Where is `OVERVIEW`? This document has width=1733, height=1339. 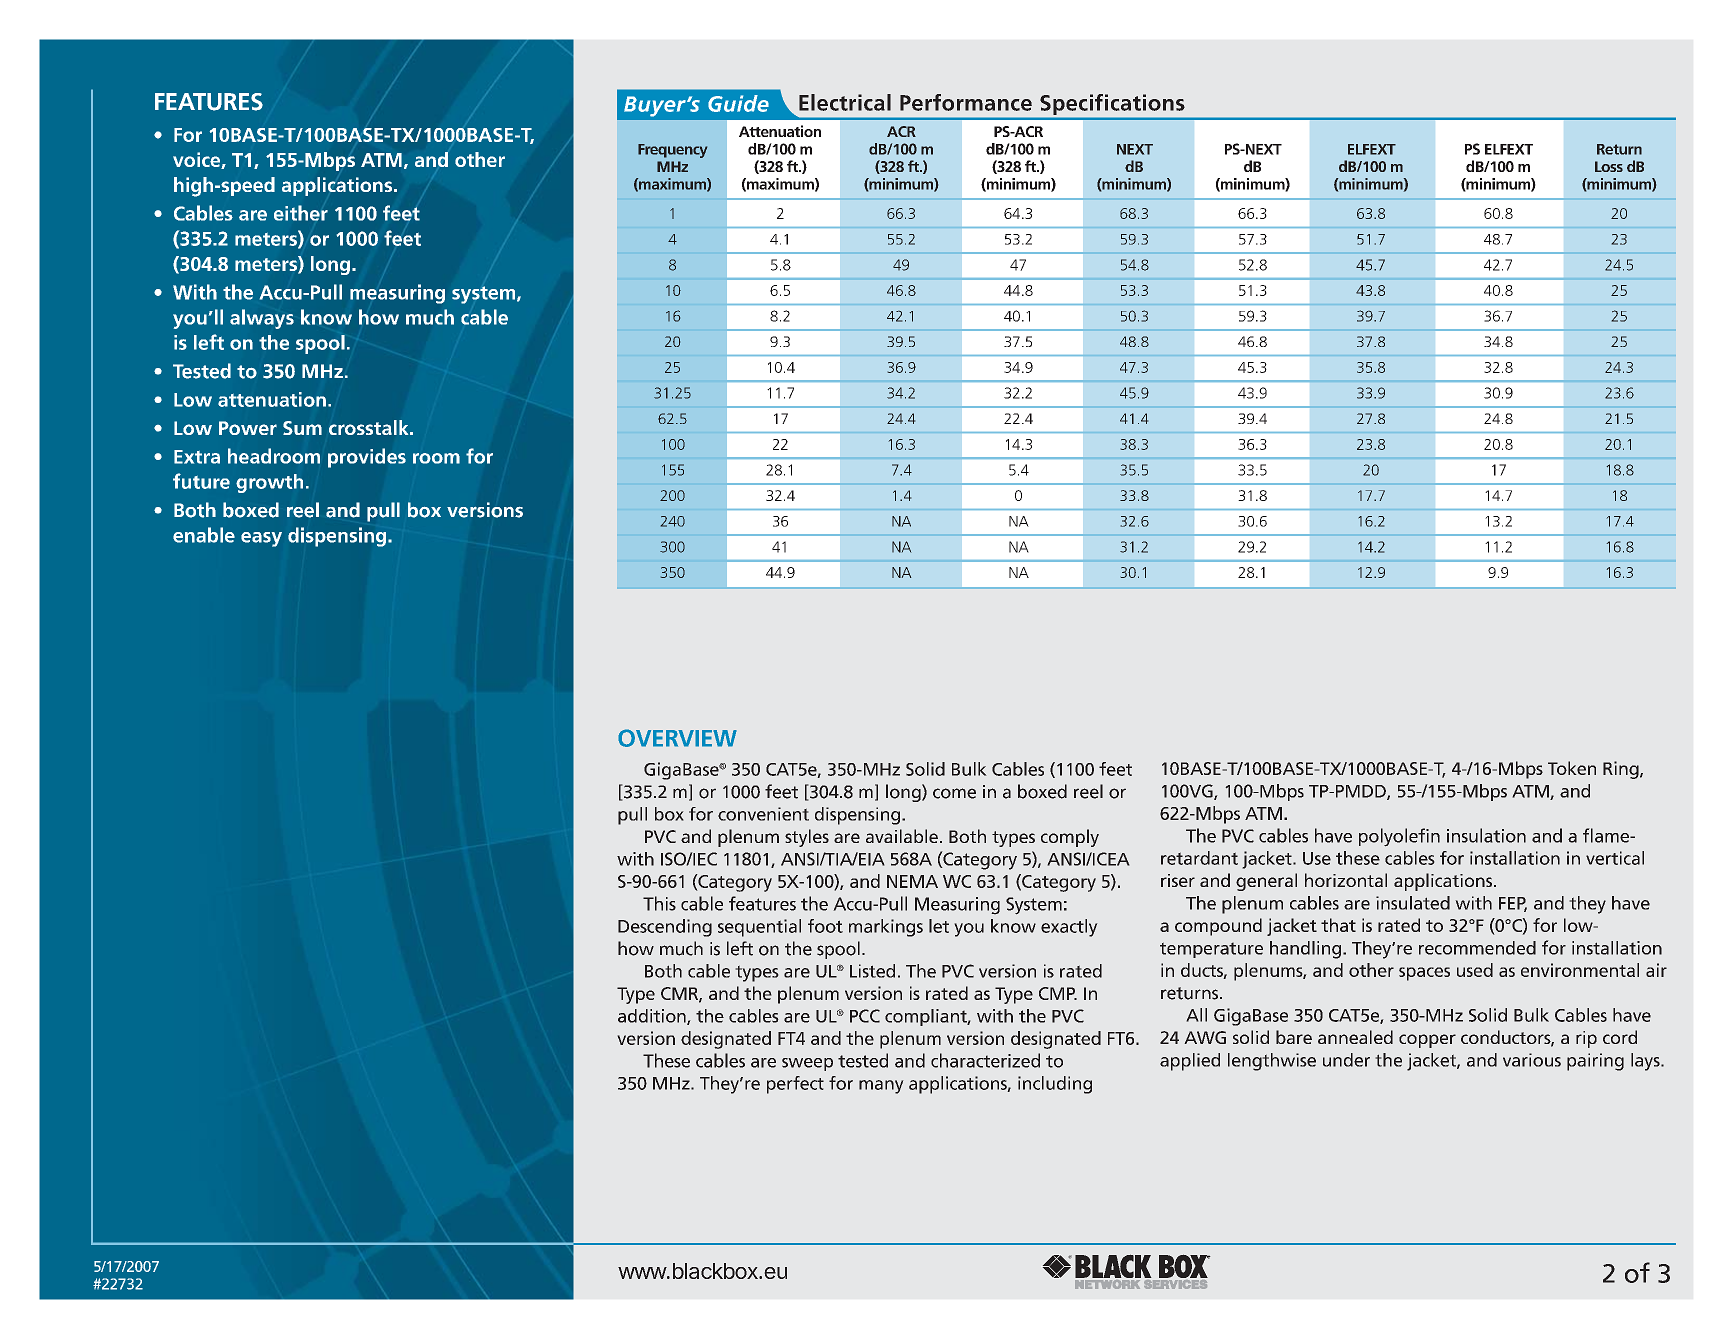
OVERVIEW is located at coordinates (677, 738).
